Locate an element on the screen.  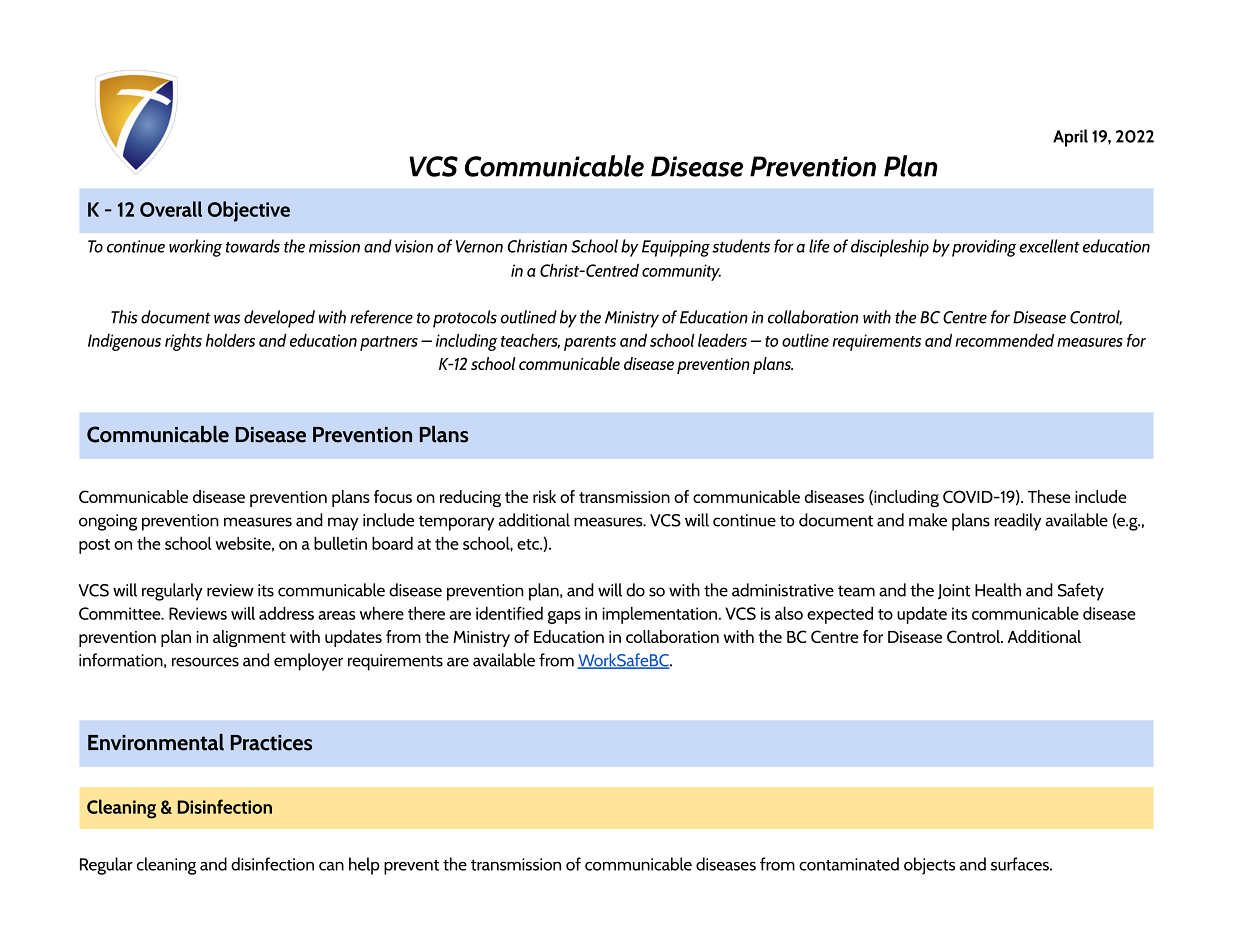
alignment is located at coordinates (249, 638).
